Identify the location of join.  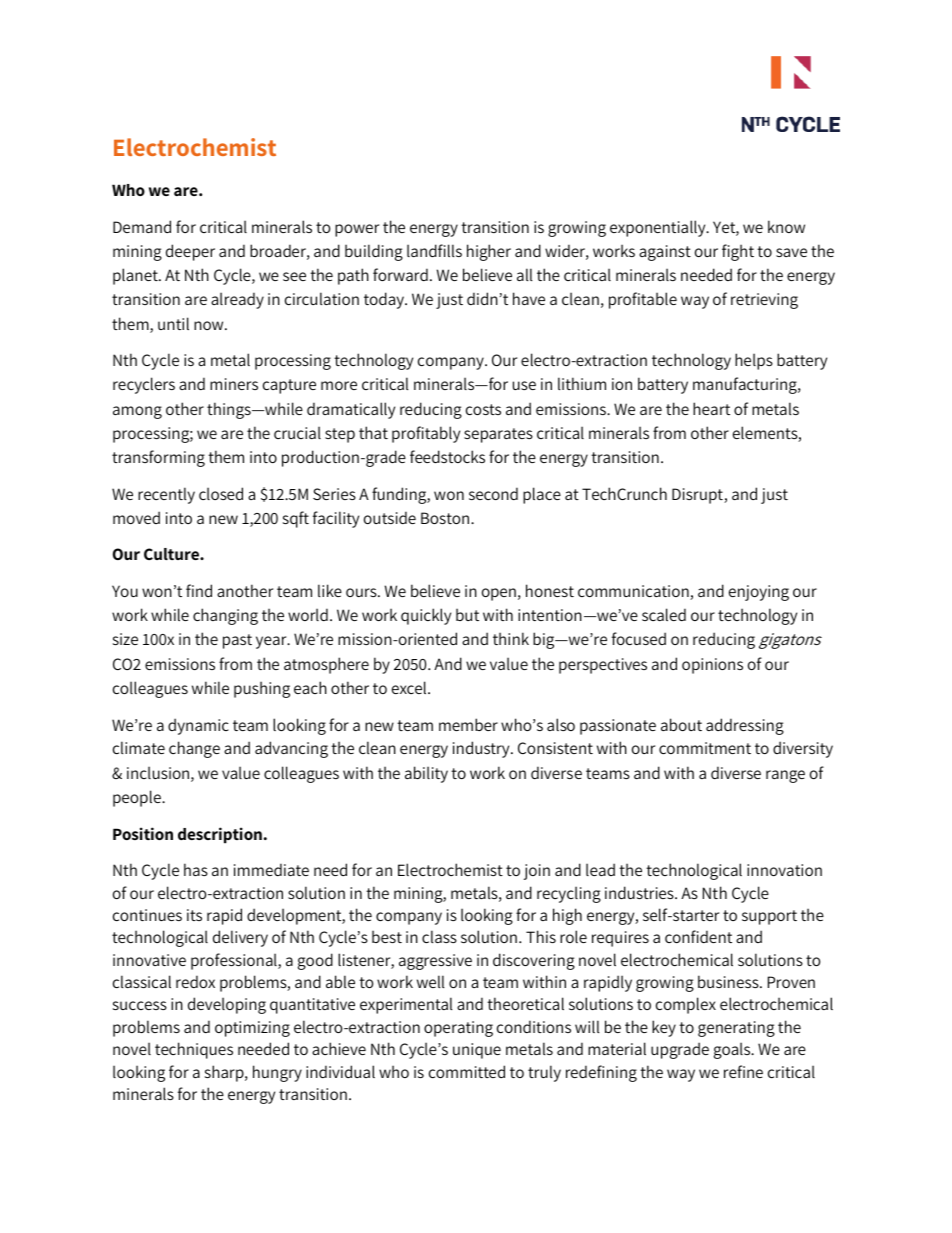
(537, 872).
